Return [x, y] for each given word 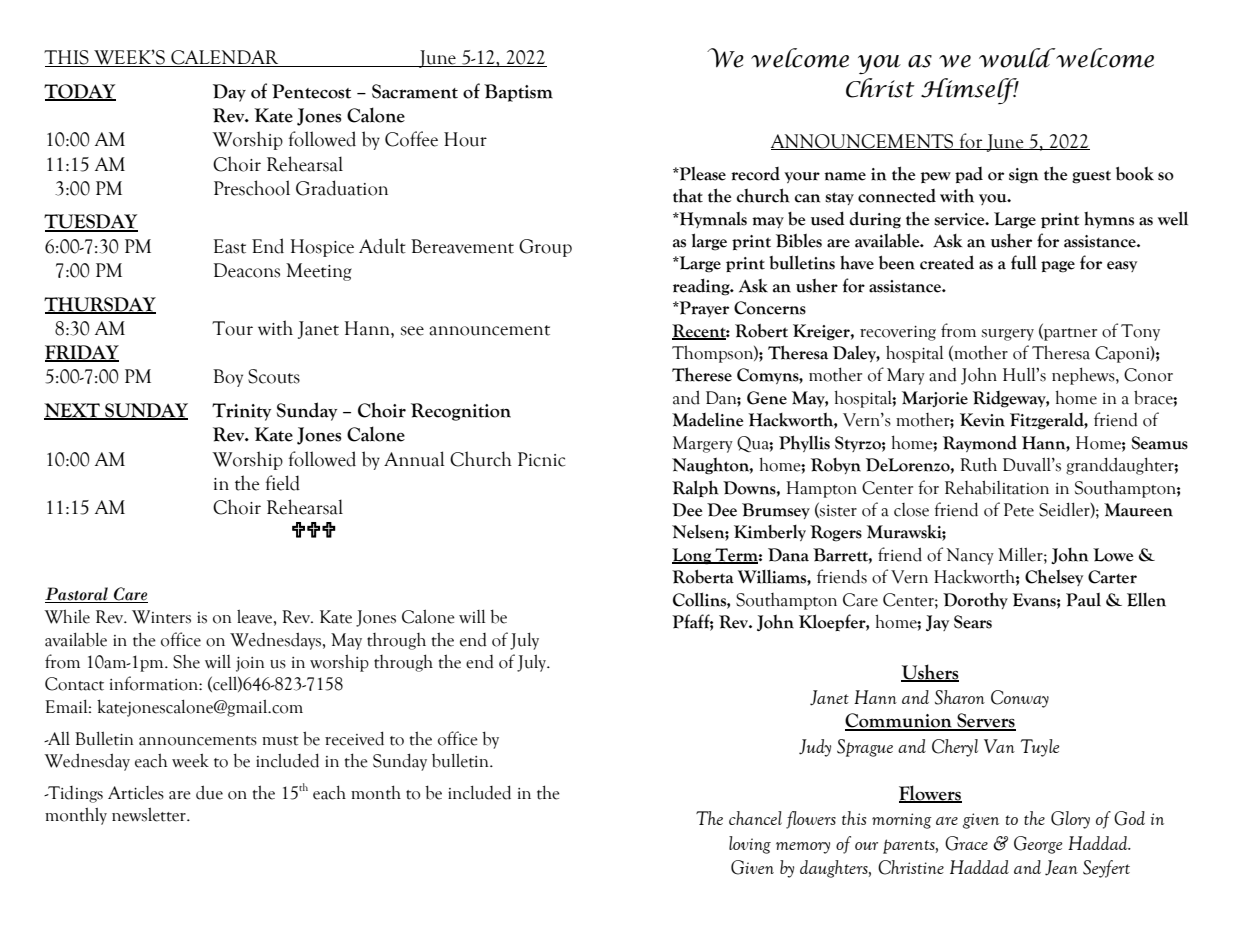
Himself [970, 91]
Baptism [518, 93]
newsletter [150, 814]
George [1038, 845]
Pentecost [311, 91]
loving [750, 845]
